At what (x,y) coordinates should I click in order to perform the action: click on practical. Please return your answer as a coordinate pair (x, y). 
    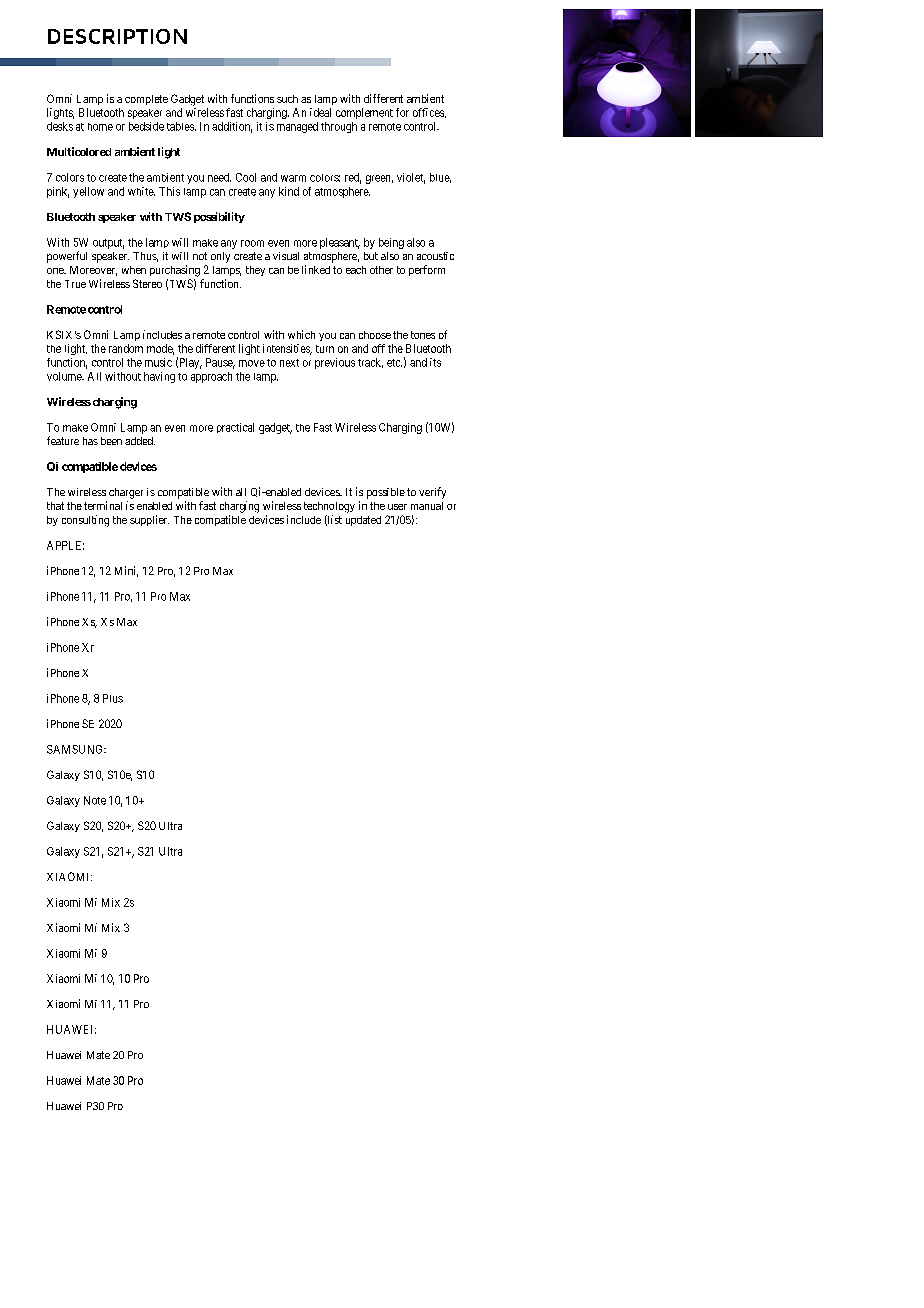
    Looking at the image, I should click on (235, 428).
